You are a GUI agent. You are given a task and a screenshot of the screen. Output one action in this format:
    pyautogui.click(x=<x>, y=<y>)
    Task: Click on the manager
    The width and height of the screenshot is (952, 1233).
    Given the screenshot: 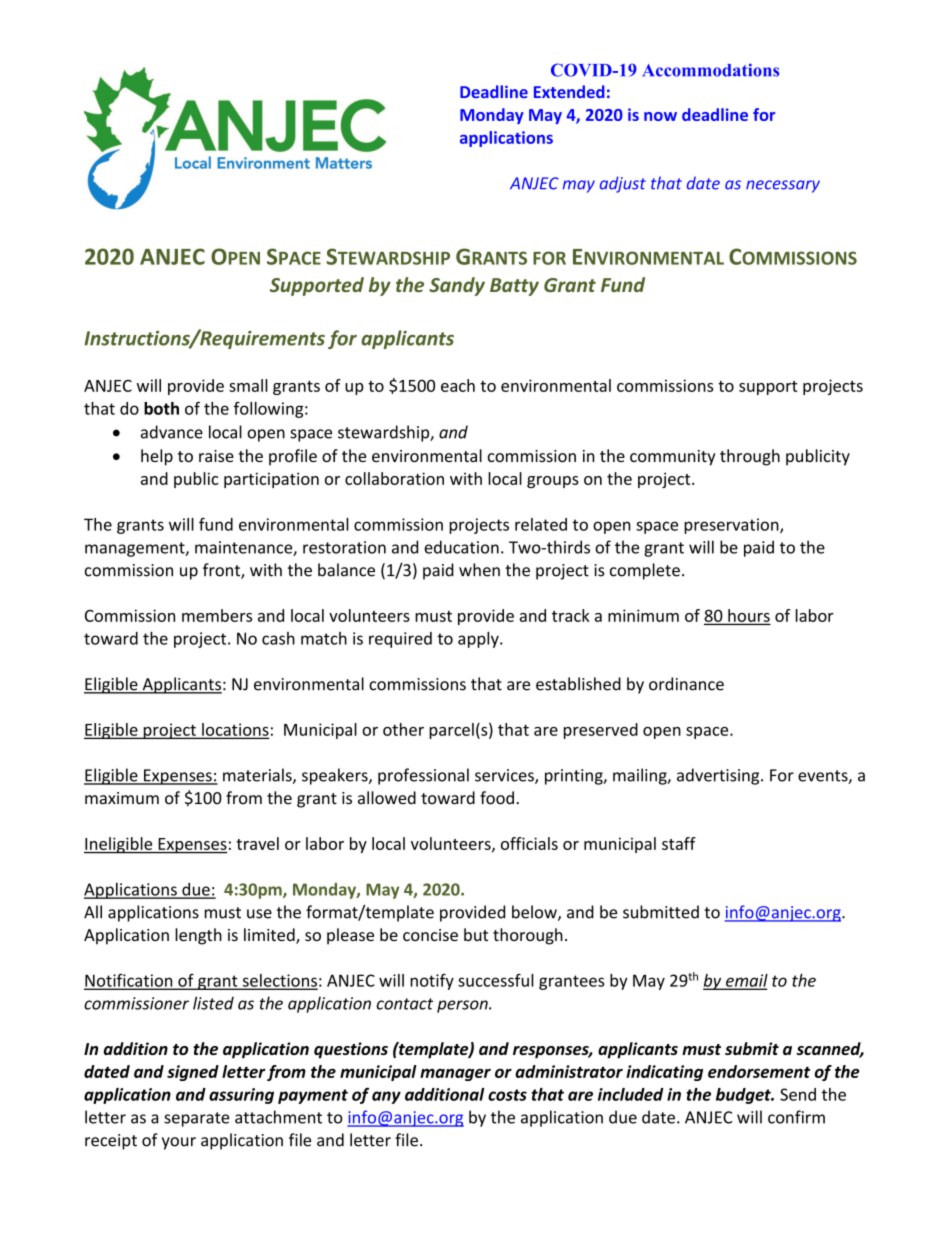 What is the action you would take?
    pyautogui.click(x=455, y=1074)
